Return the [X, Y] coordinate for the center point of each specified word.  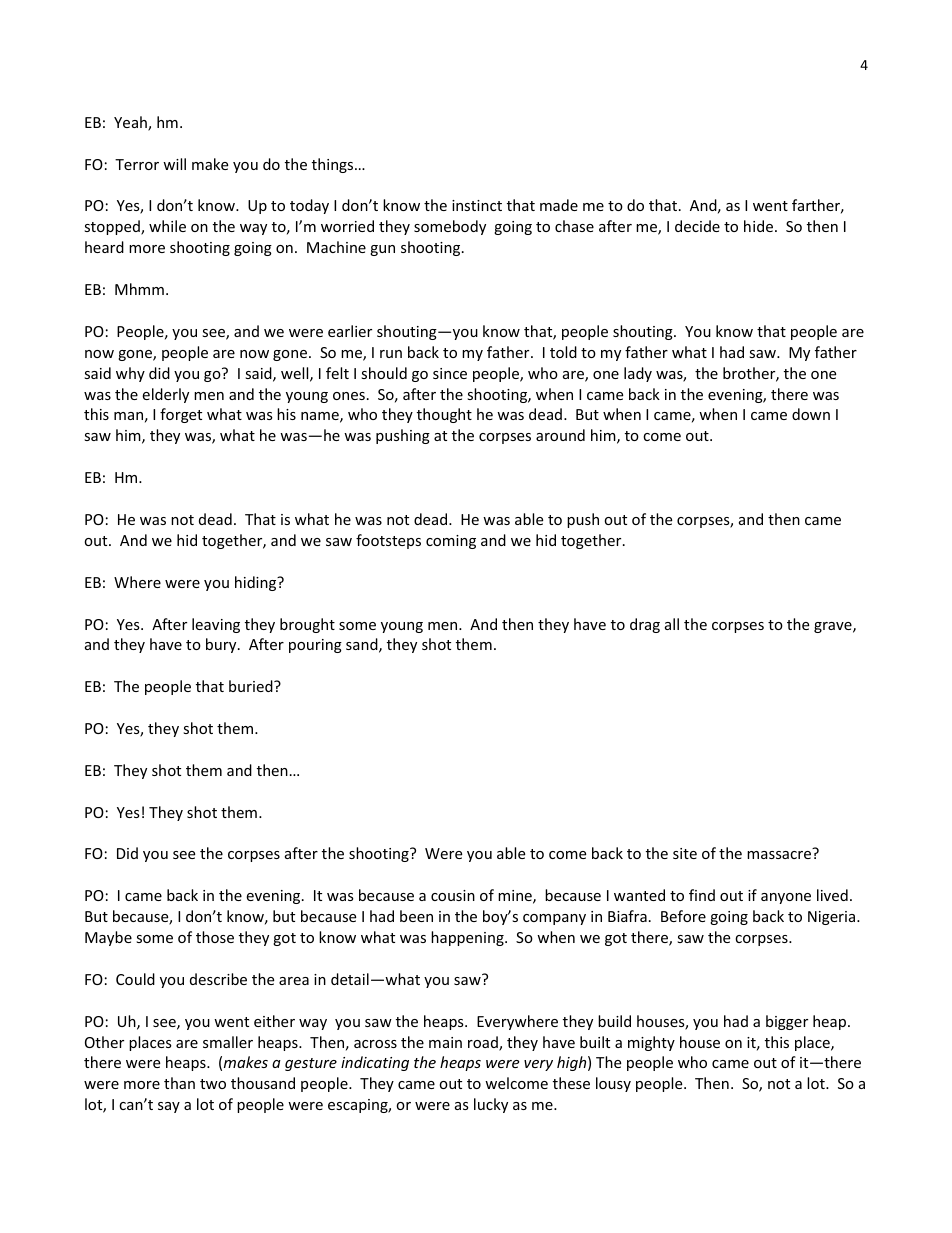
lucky [491, 1105]
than [179, 1083]
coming [451, 542]
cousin [453, 895]
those [215, 937]
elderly [165, 395]
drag [645, 625]
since [450, 373]
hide [758, 226]
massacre [779, 855]
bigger [787, 1022]
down [811, 414]
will [174, 164]
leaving [216, 625]
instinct [477, 205]
